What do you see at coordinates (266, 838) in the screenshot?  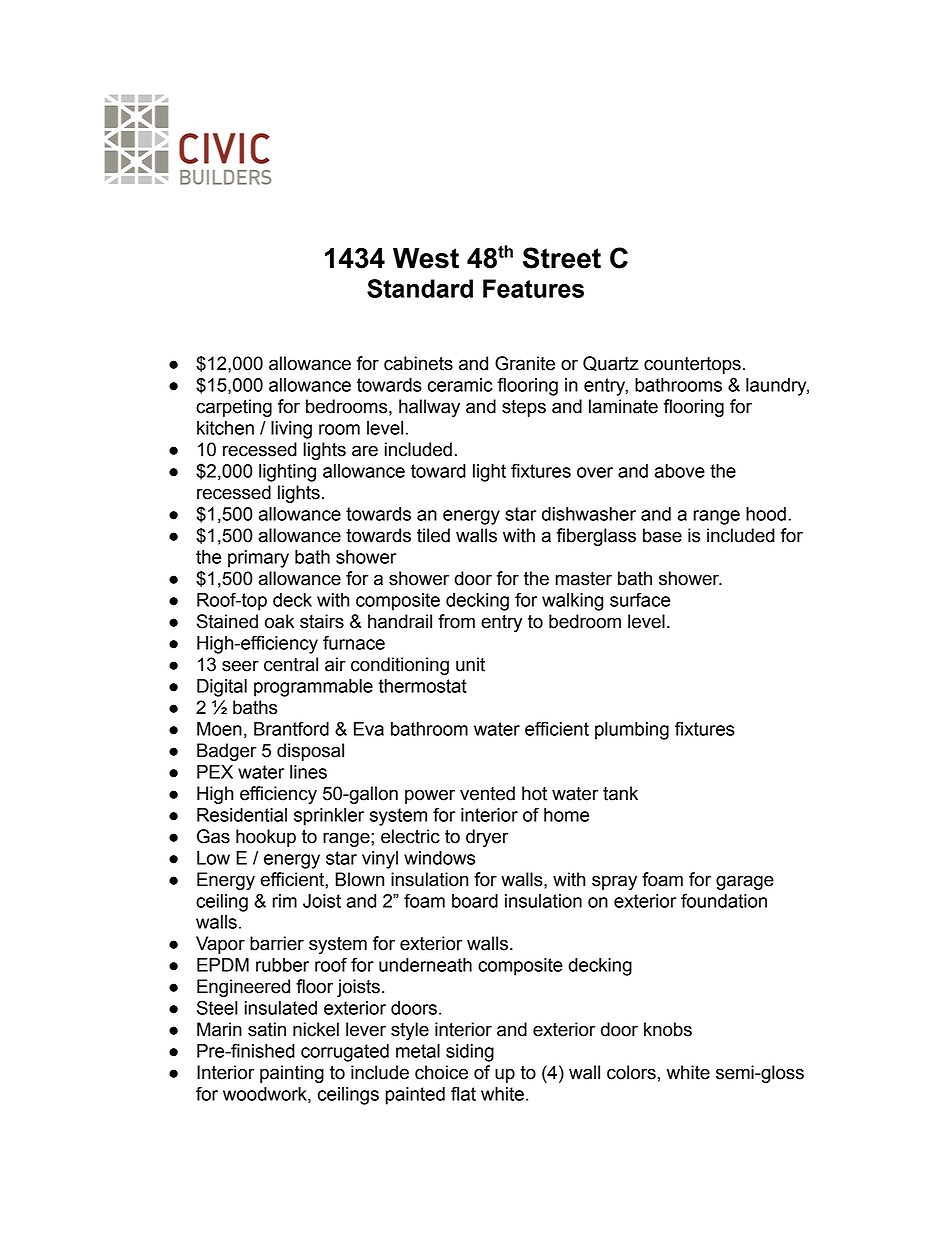 I see `hookup` at bounding box center [266, 838].
